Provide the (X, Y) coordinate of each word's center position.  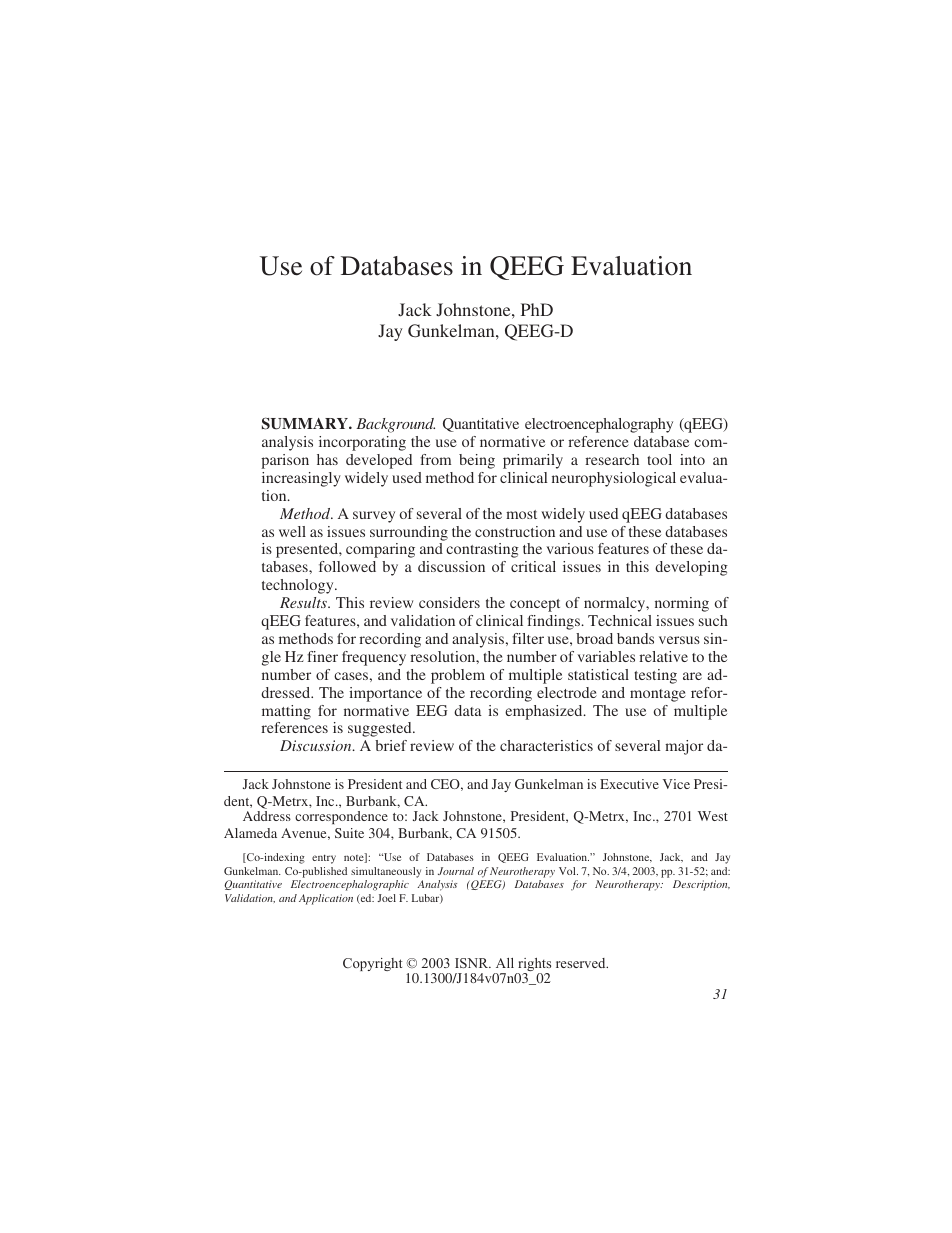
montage (658, 695)
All (505, 963)
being (477, 461)
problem (458, 676)
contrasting (482, 550)
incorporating (362, 443)
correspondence (341, 817)
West (713, 816)
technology (299, 586)
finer (322, 656)
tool (659, 459)
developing (691, 568)
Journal (456, 871)
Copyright (372, 964)
